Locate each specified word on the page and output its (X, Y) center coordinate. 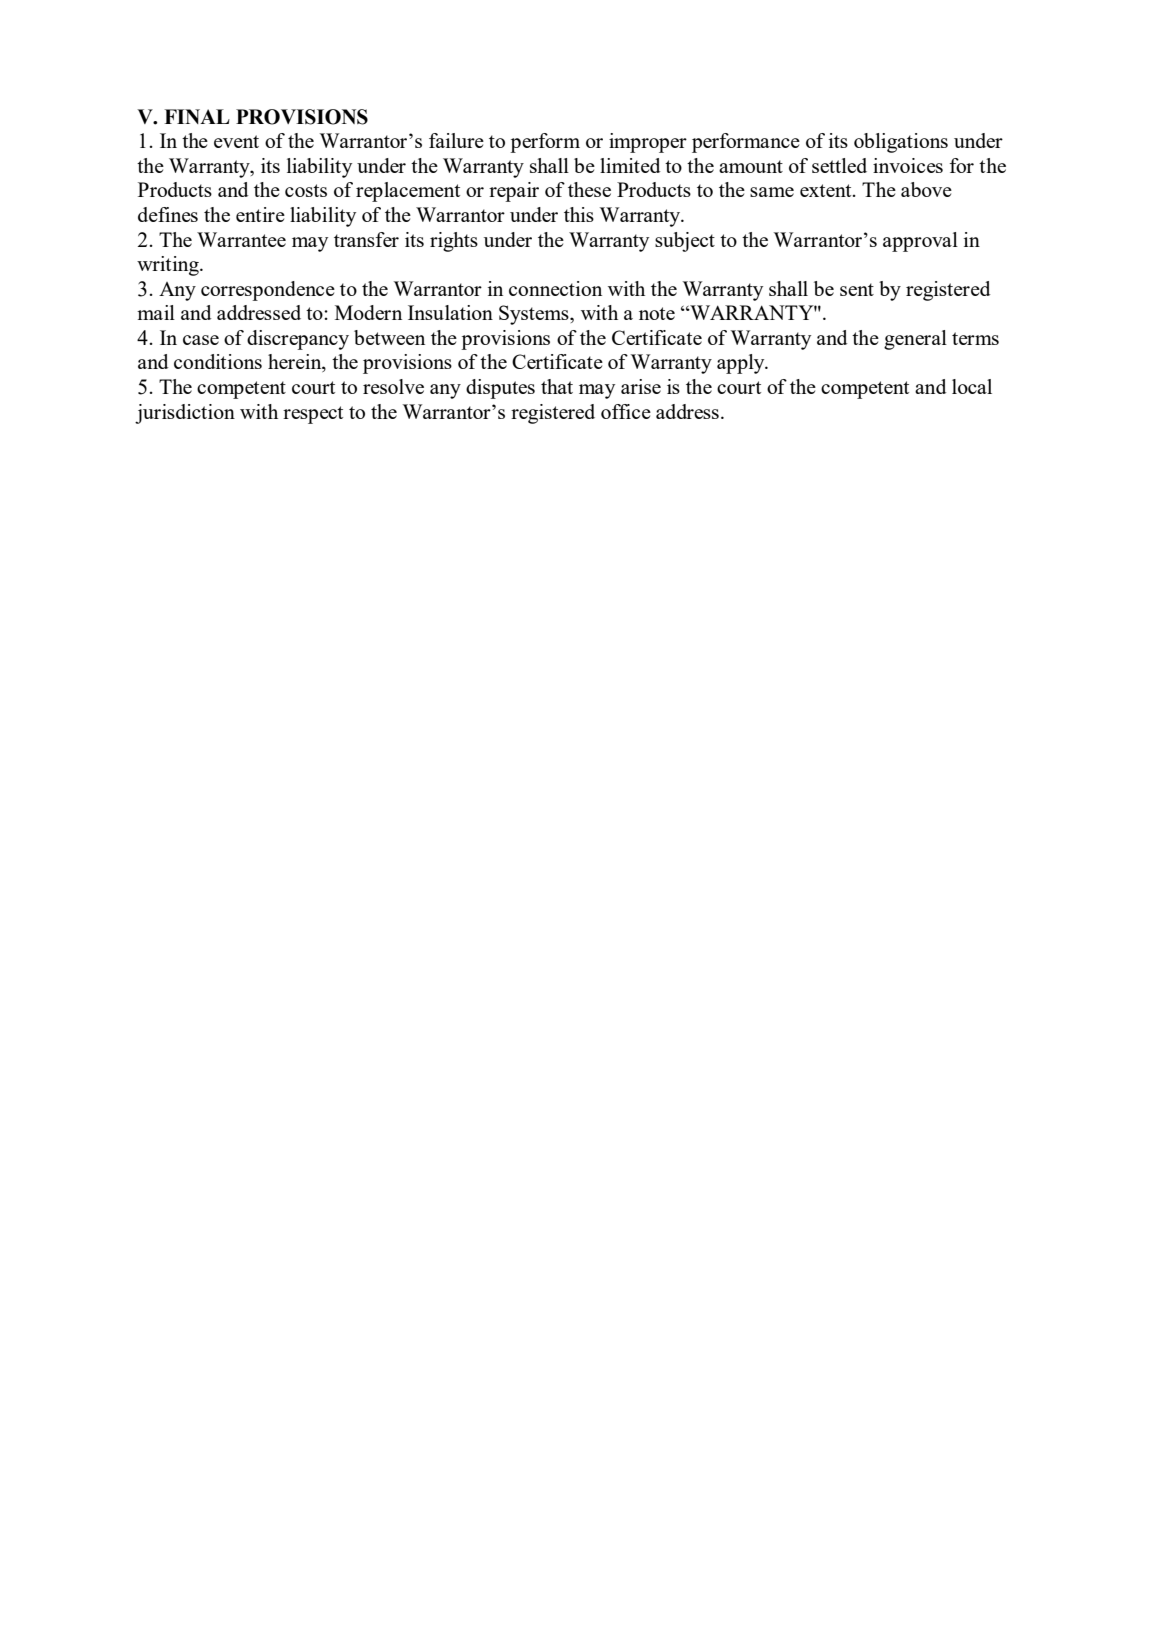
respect (313, 415)
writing (169, 266)
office (626, 411)
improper (648, 143)
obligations (901, 143)
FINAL (197, 116)
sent (857, 289)
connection (555, 288)
